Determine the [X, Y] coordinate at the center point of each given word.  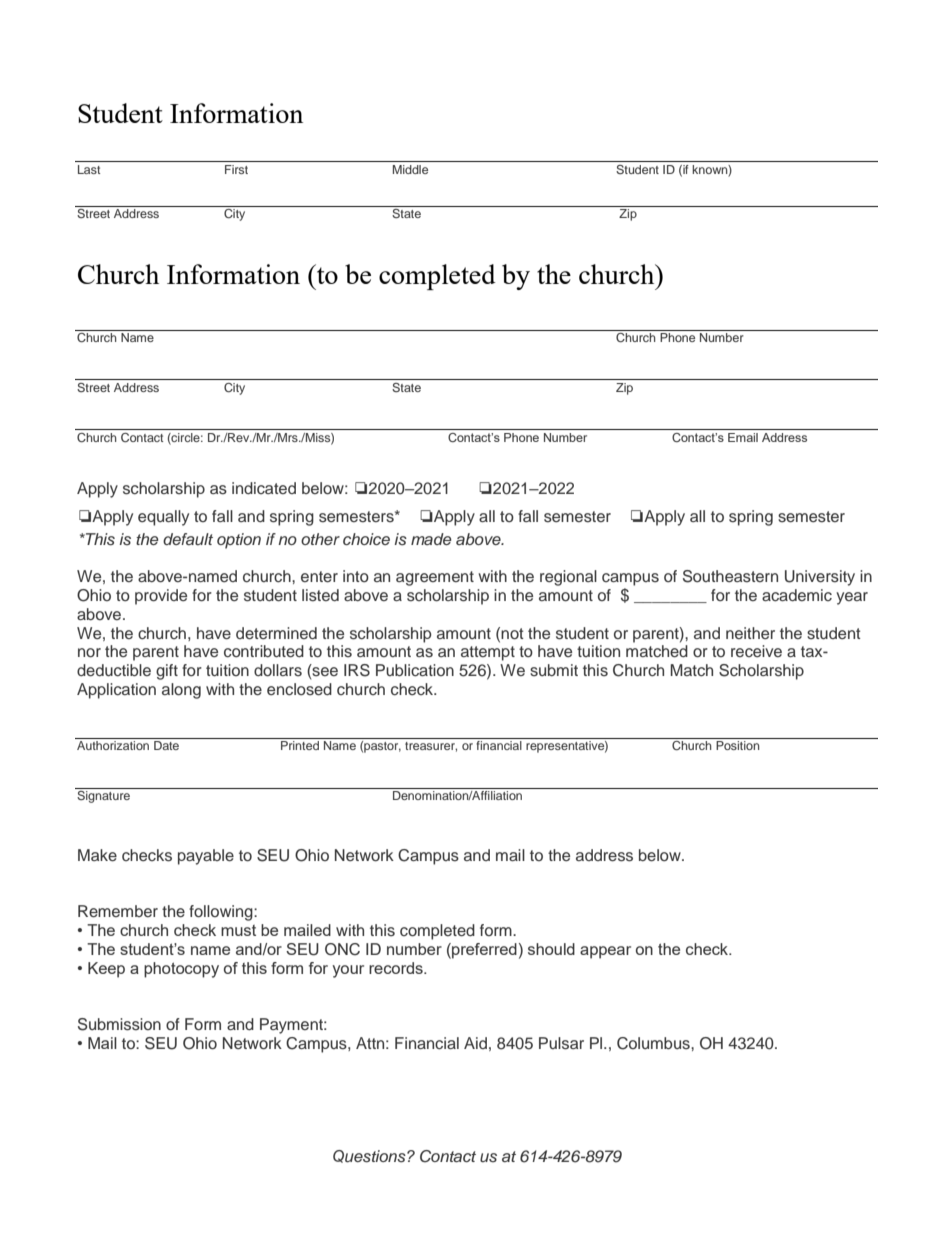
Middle [410, 169]
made [431, 539]
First [236, 169]
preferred [483, 951]
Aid [475, 1043]
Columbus [654, 1043]
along [181, 691]
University [820, 578]
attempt [488, 653]
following [222, 913]
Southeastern [730, 576]
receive [756, 651]
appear [605, 952]
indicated [264, 488]
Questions [370, 1156]
